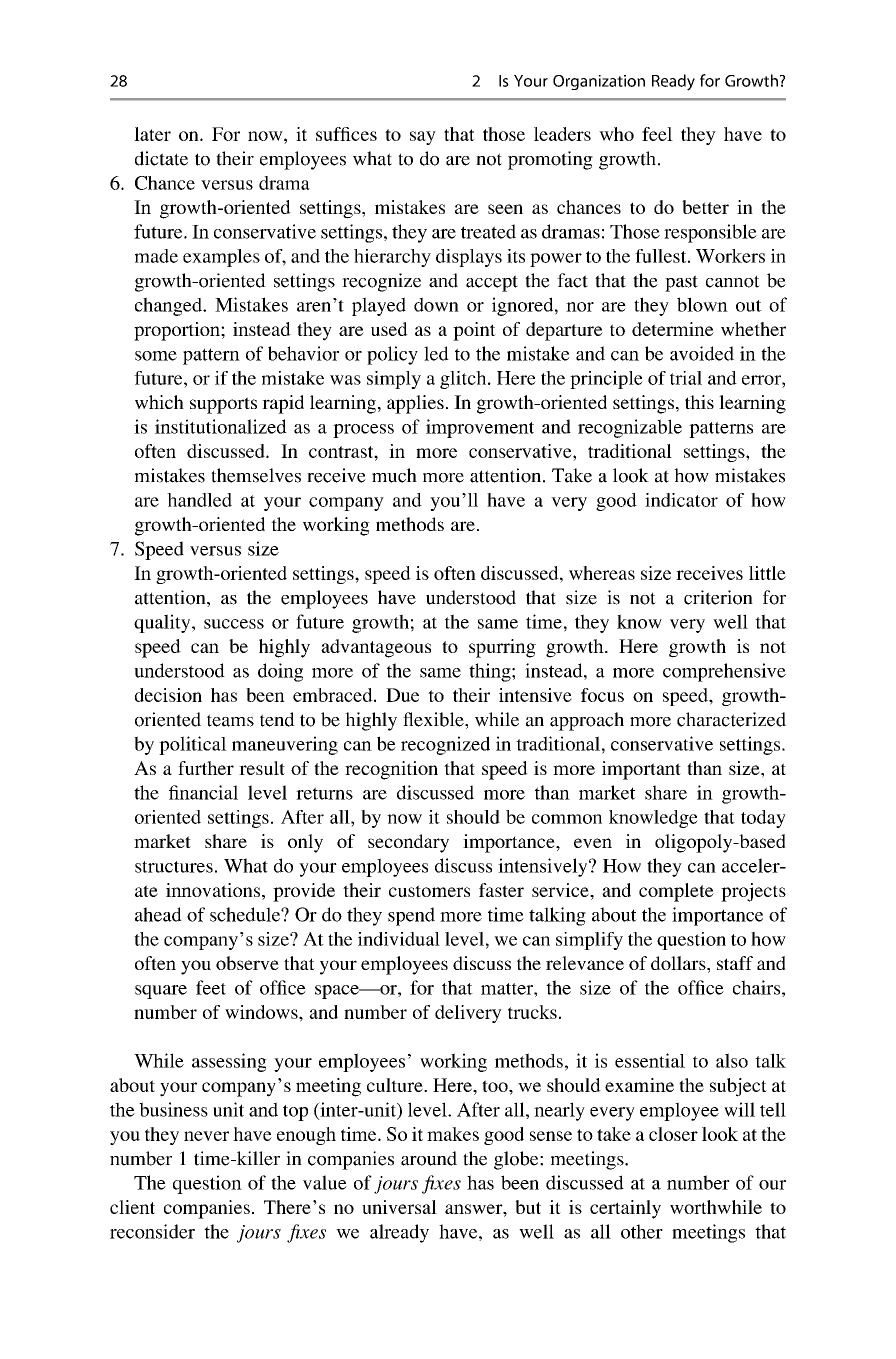  What do you see at coordinates (234, 624) in the page?
I see `success` at bounding box center [234, 624].
